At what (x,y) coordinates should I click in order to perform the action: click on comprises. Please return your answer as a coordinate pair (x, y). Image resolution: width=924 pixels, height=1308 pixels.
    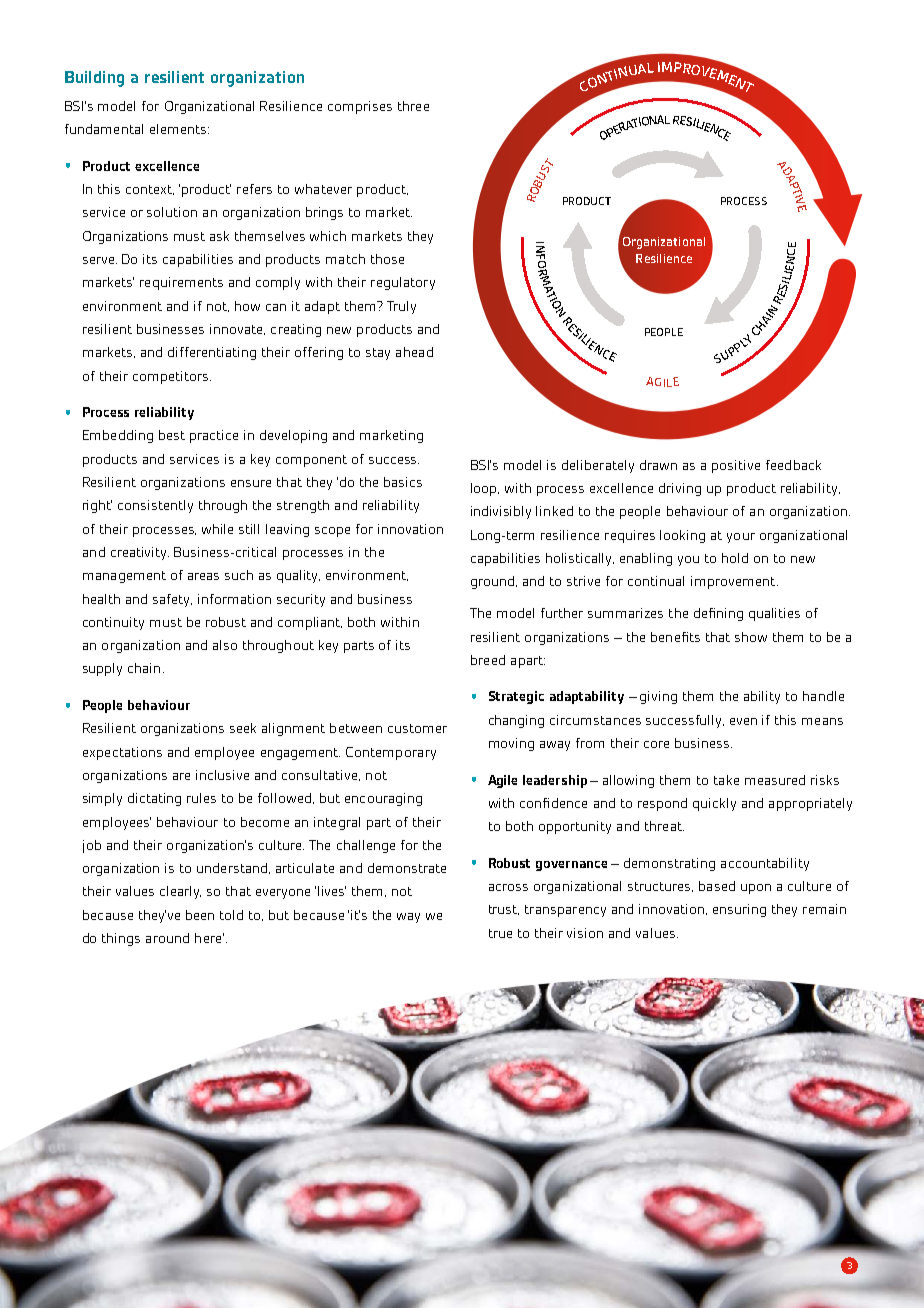
    Looking at the image, I should click on (360, 107).
